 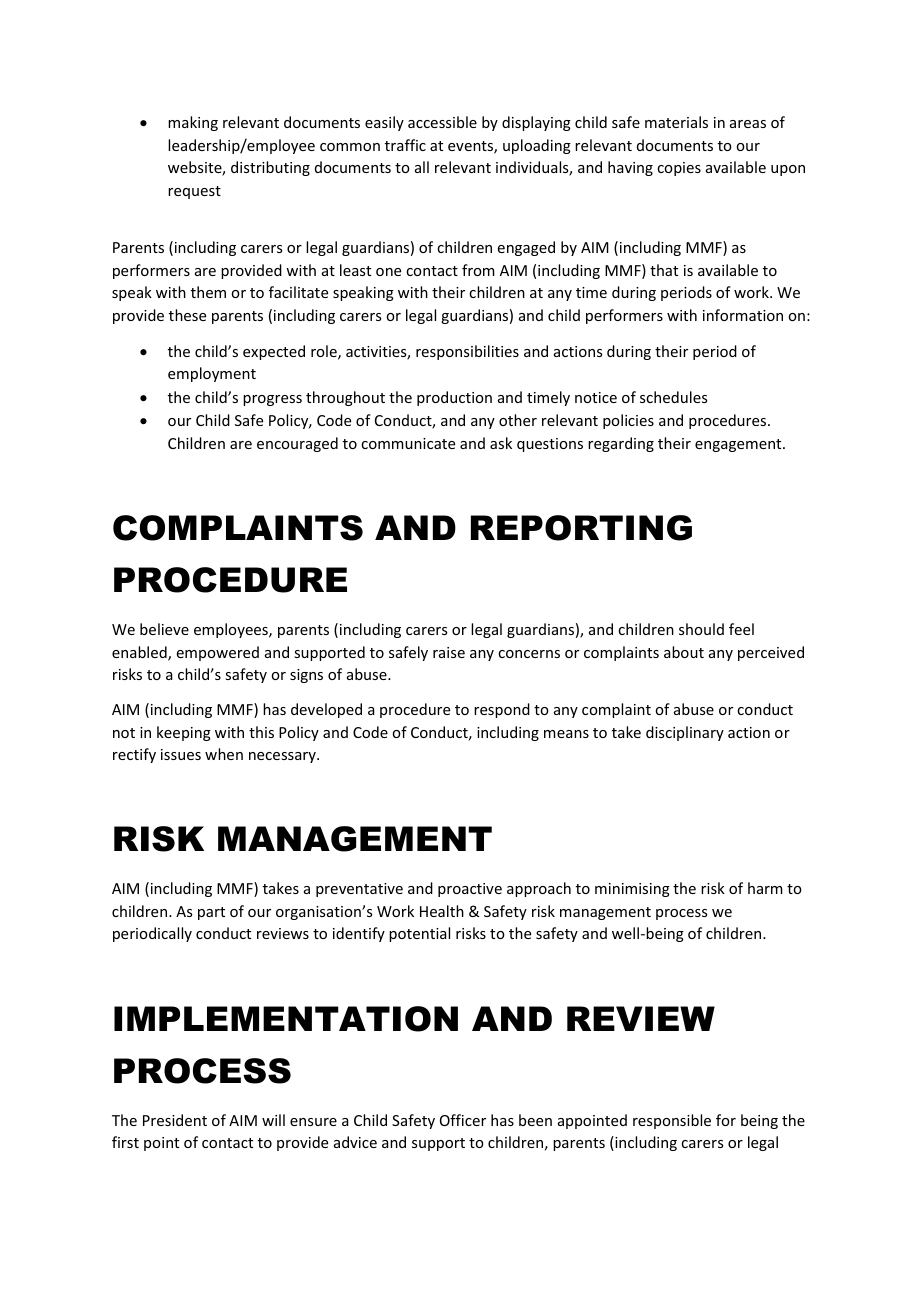 I want to click on President, so click(x=175, y=1120).
